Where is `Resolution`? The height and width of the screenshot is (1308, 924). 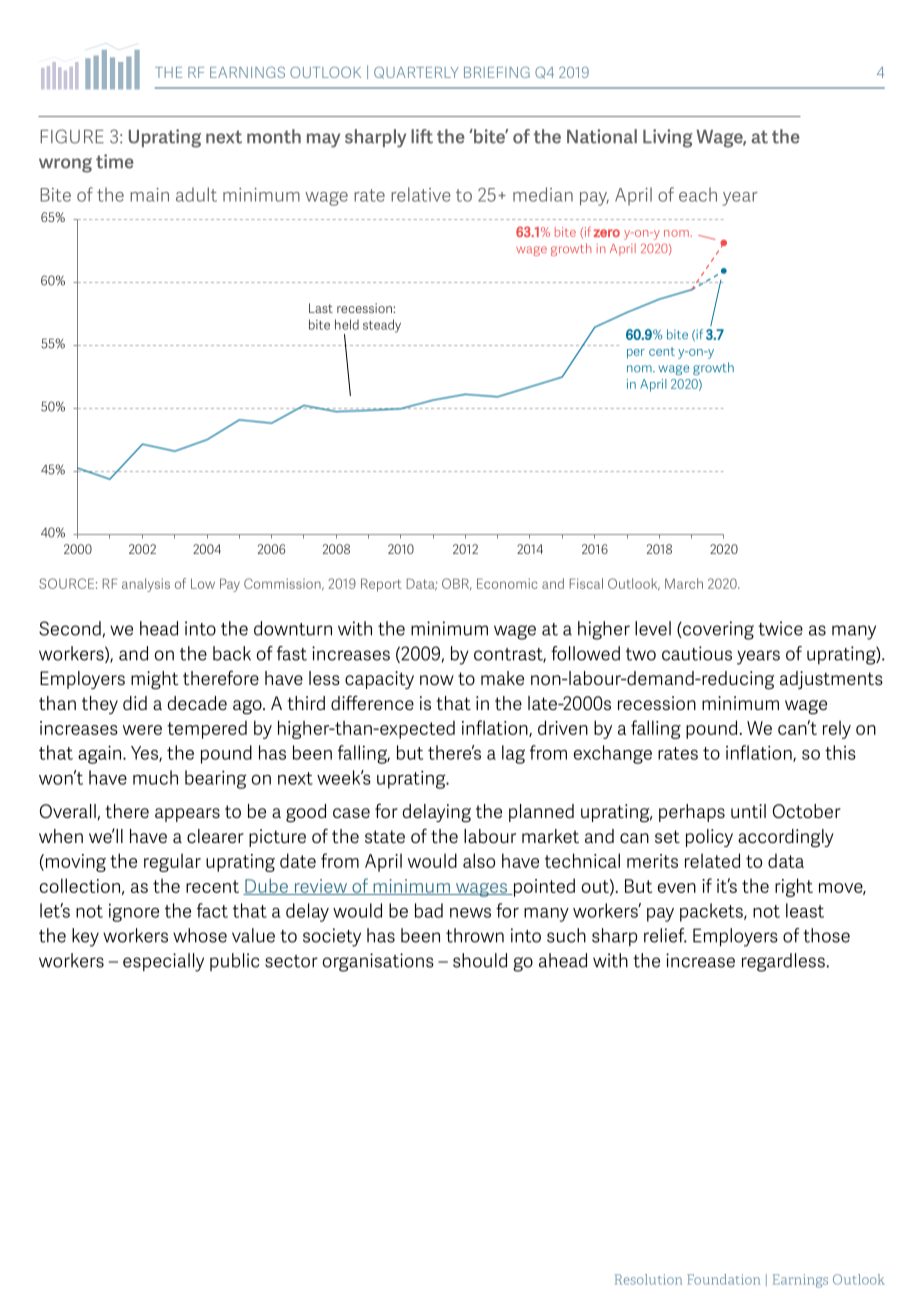
Resolution is located at coordinates (648, 1279).
